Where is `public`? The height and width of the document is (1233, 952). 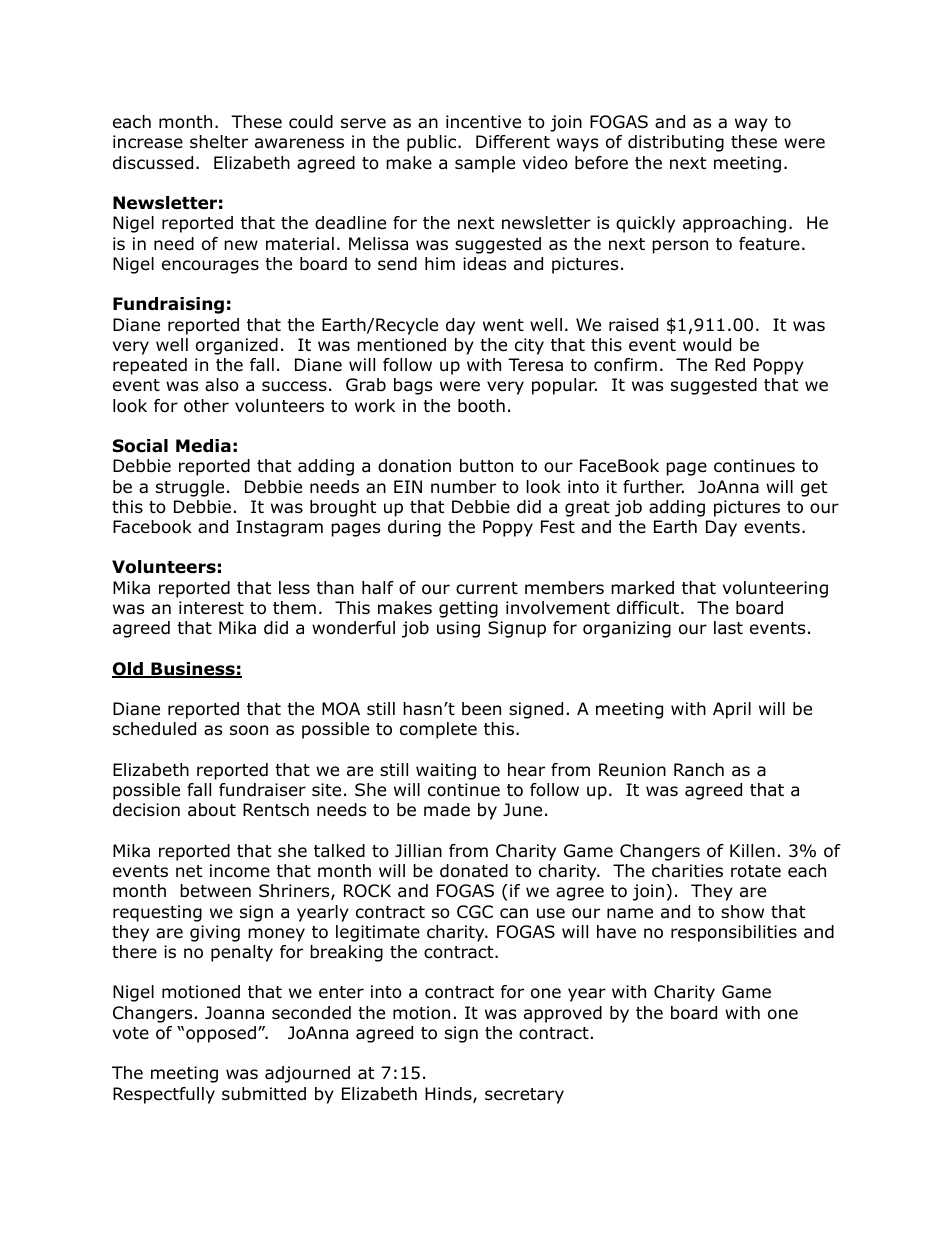
public is located at coordinates (433, 143).
